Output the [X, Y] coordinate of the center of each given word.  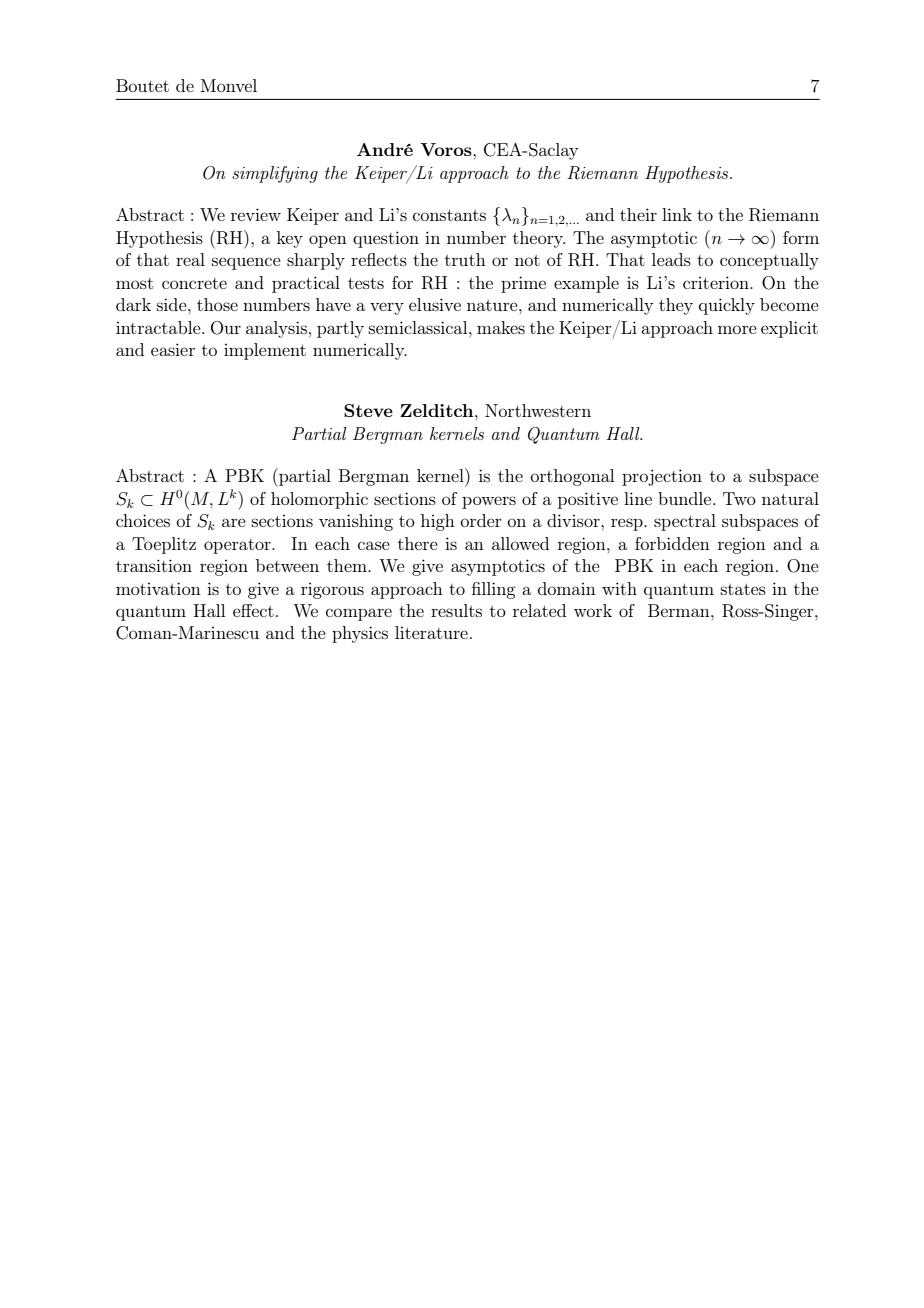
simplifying [275, 174]
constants [449, 215]
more [737, 329]
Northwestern [538, 410]
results [456, 610]
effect [253, 610]
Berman [680, 610]
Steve [368, 410]
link [677, 214]
